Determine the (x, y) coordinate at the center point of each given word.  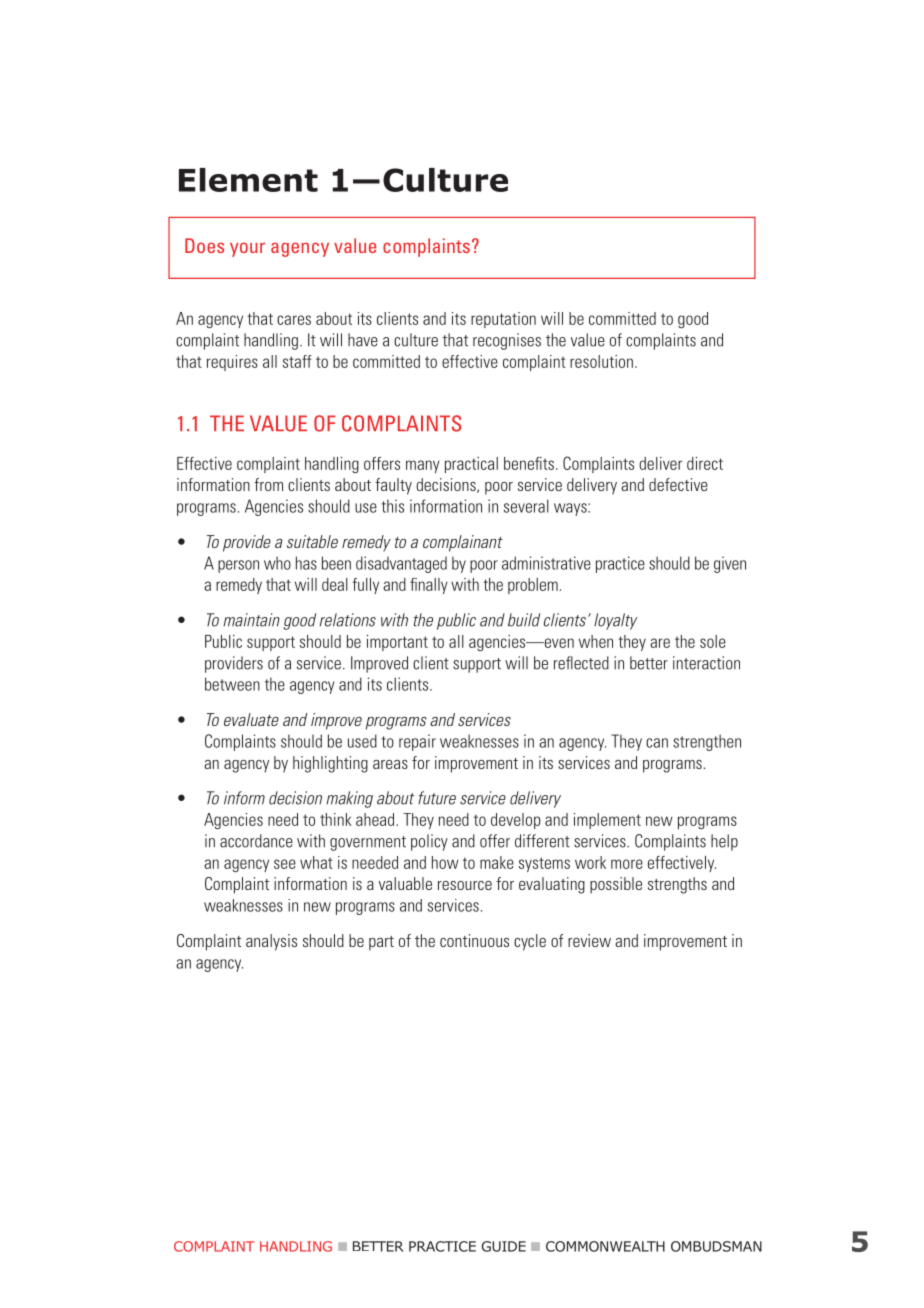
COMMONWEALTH (605, 1246)
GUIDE (504, 1246)
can (657, 743)
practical (471, 465)
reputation (503, 320)
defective (678, 484)
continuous (474, 940)
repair (417, 742)
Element (248, 180)
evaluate (251, 719)
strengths (677, 885)
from (268, 484)
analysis (271, 942)
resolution (601, 361)
